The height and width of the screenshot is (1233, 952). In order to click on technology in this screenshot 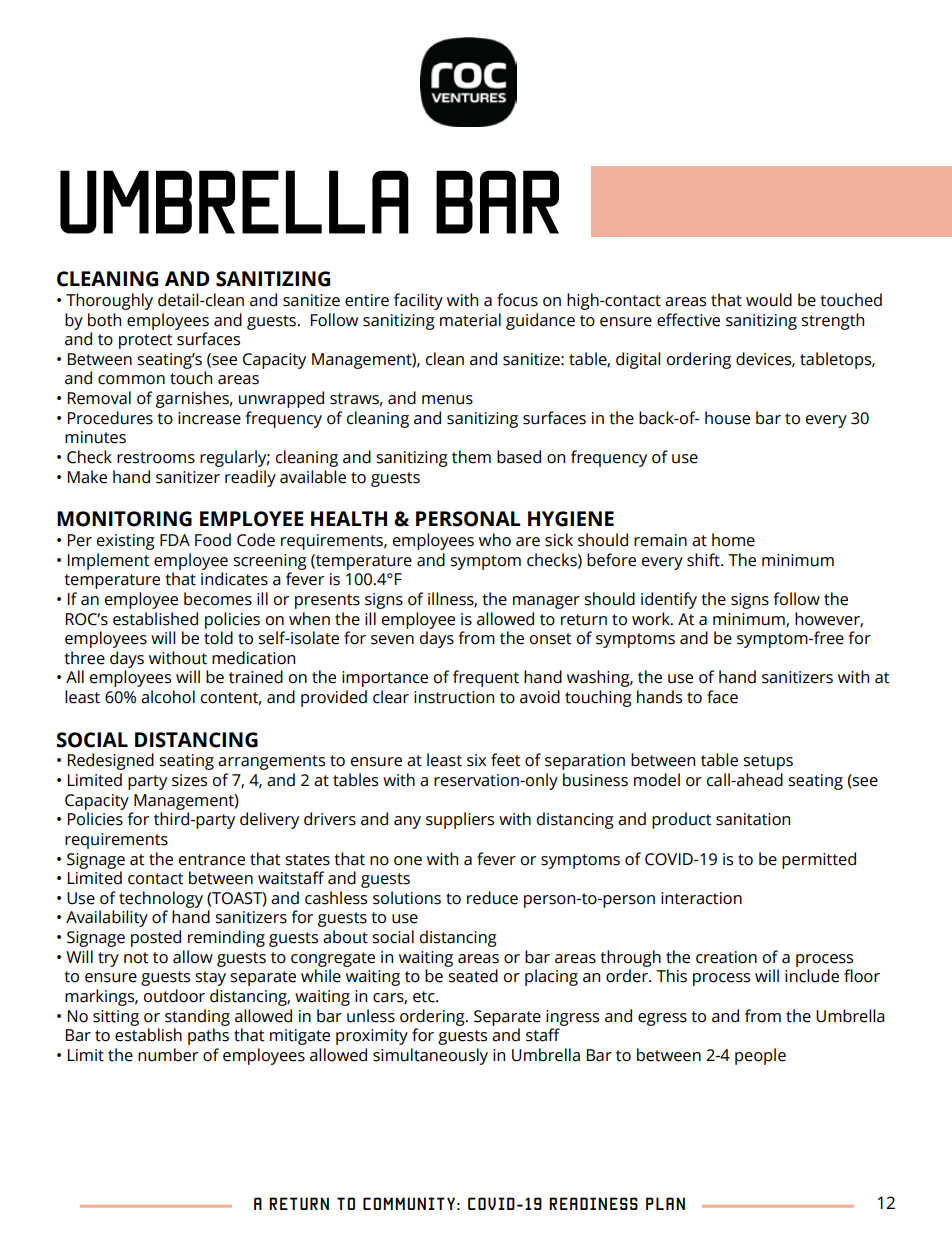, I will do `click(161, 899)`.
